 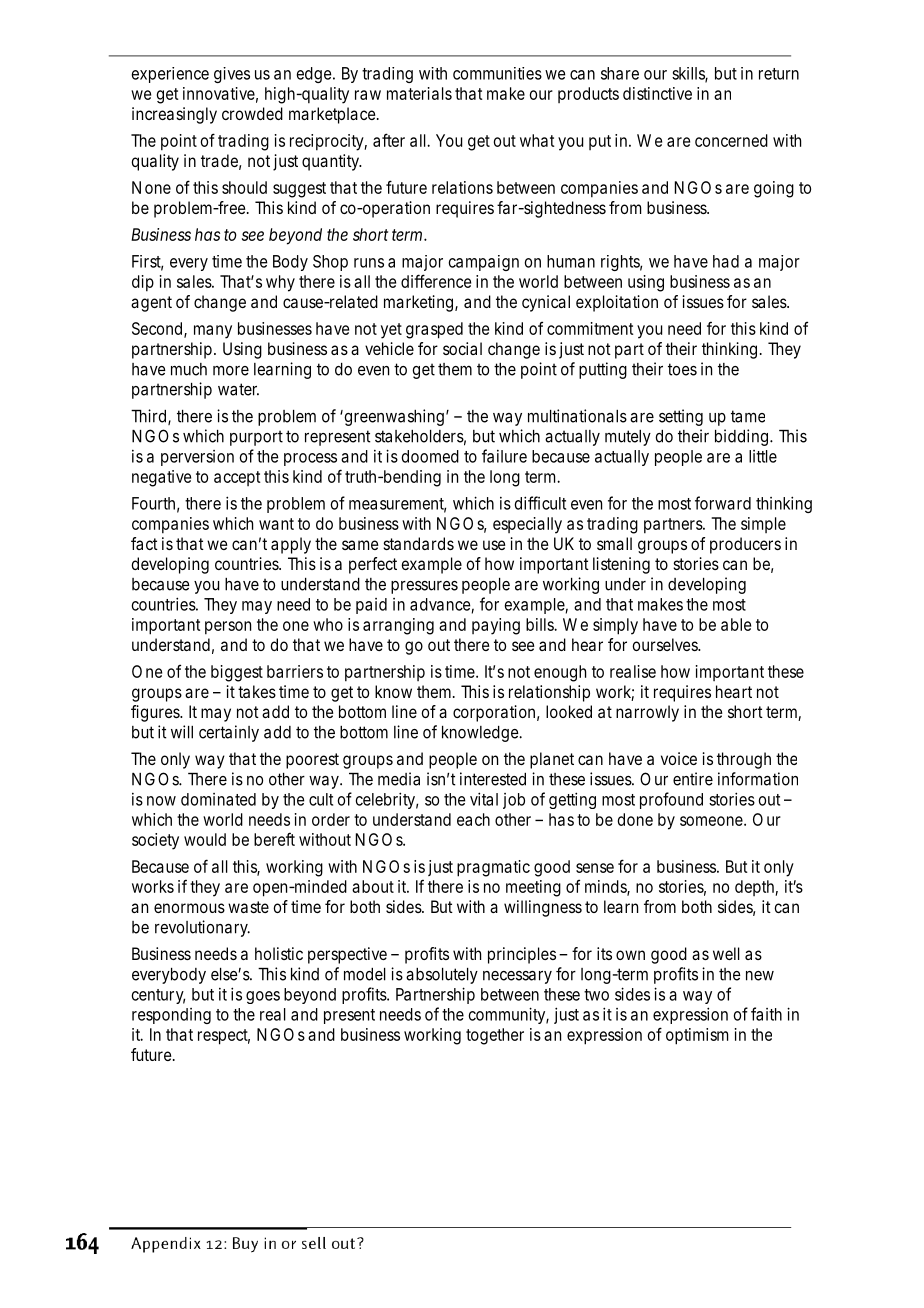 What do you see at coordinates (681, 417) in the screenshot?
I see `setting` at bounding box center [681, 417].
